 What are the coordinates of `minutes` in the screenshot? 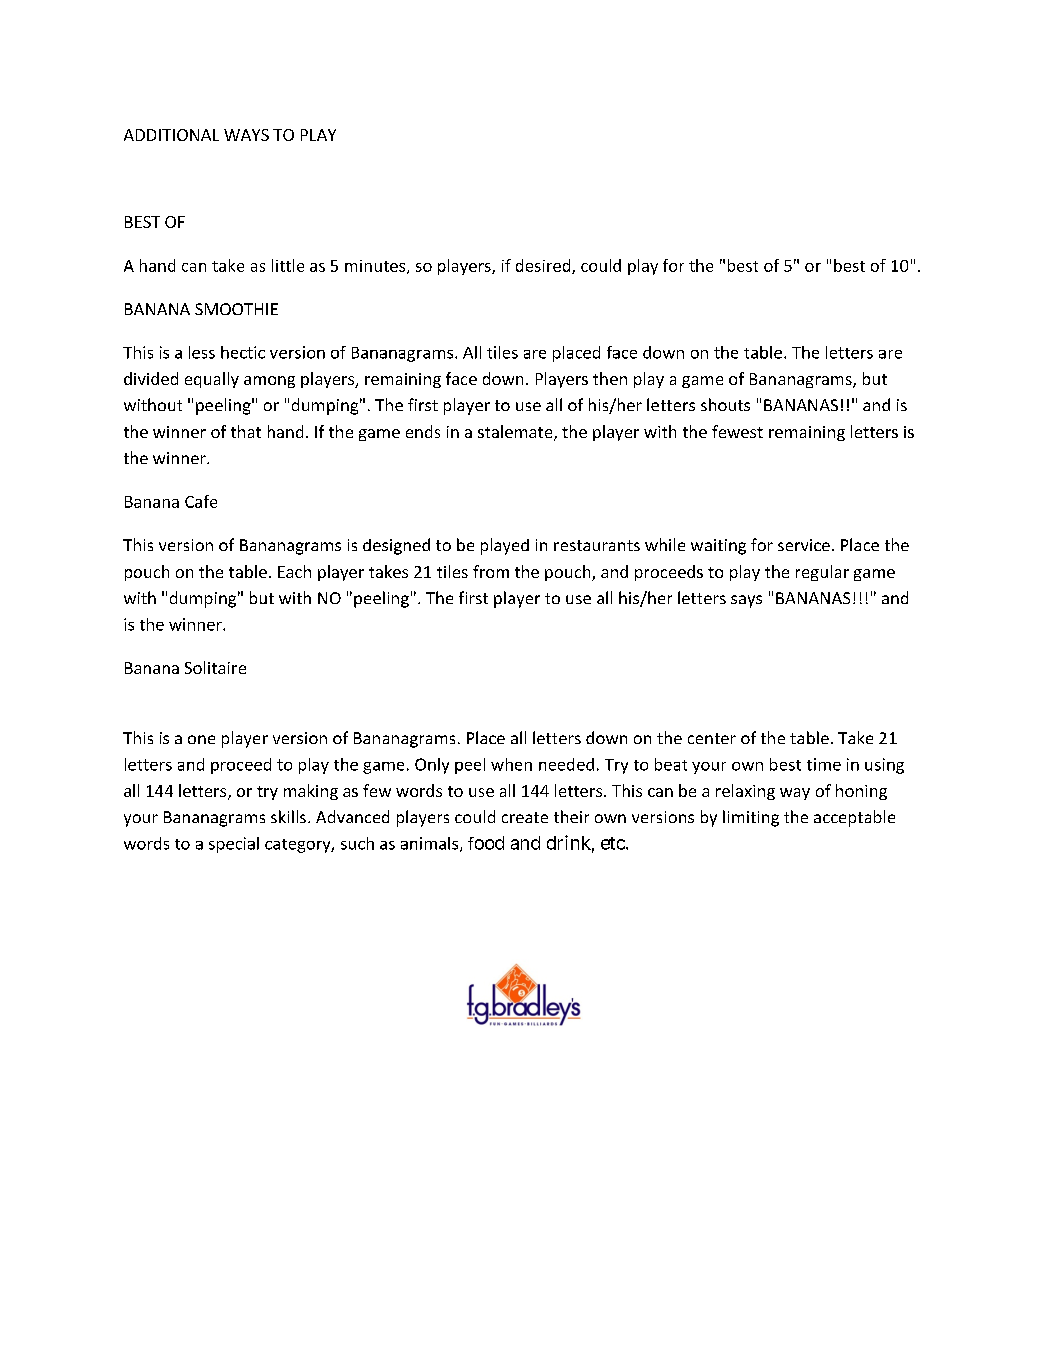 It's located at (376, 267).
